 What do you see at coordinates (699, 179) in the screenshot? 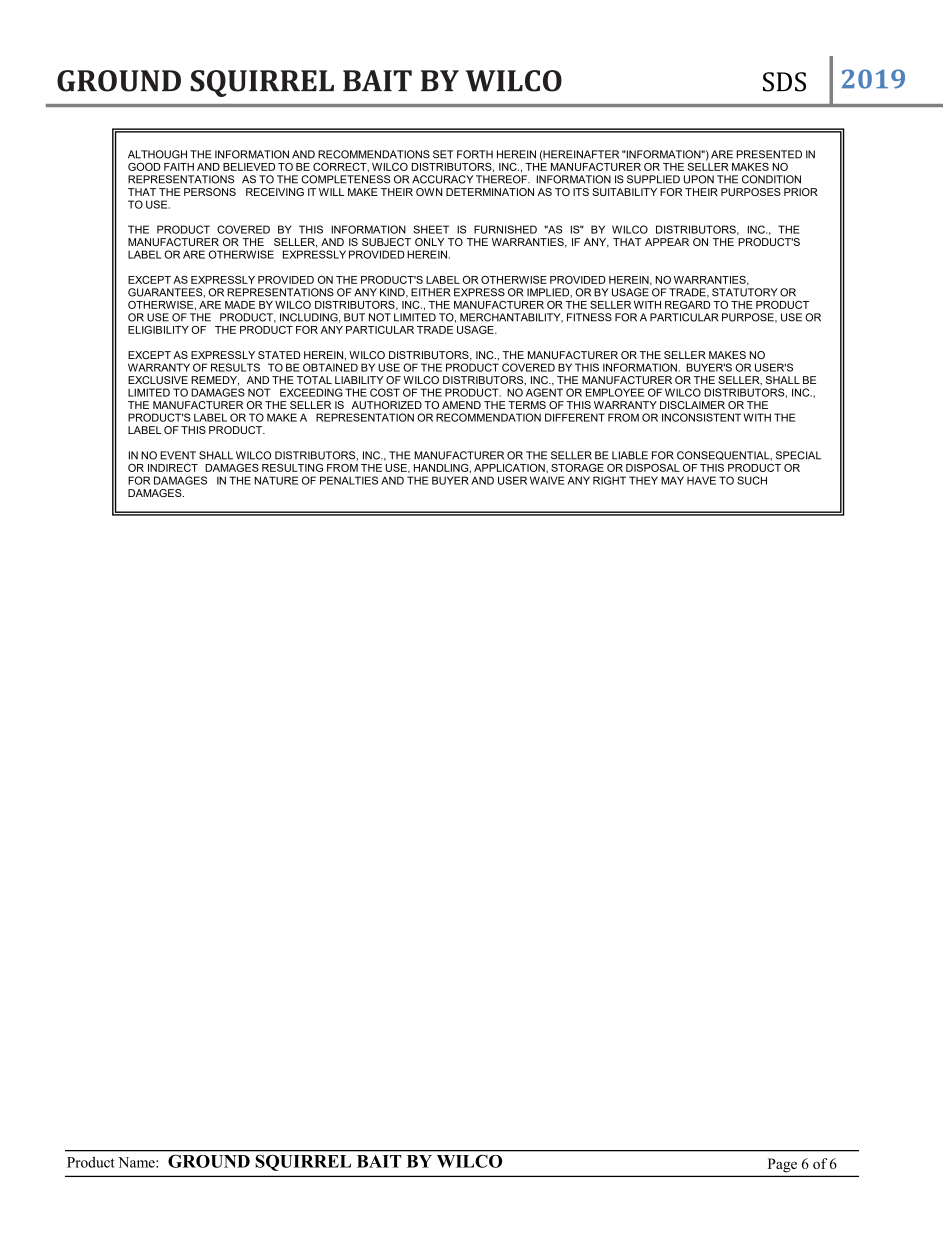
I see `UPON` at bounding box center [699, 179].
